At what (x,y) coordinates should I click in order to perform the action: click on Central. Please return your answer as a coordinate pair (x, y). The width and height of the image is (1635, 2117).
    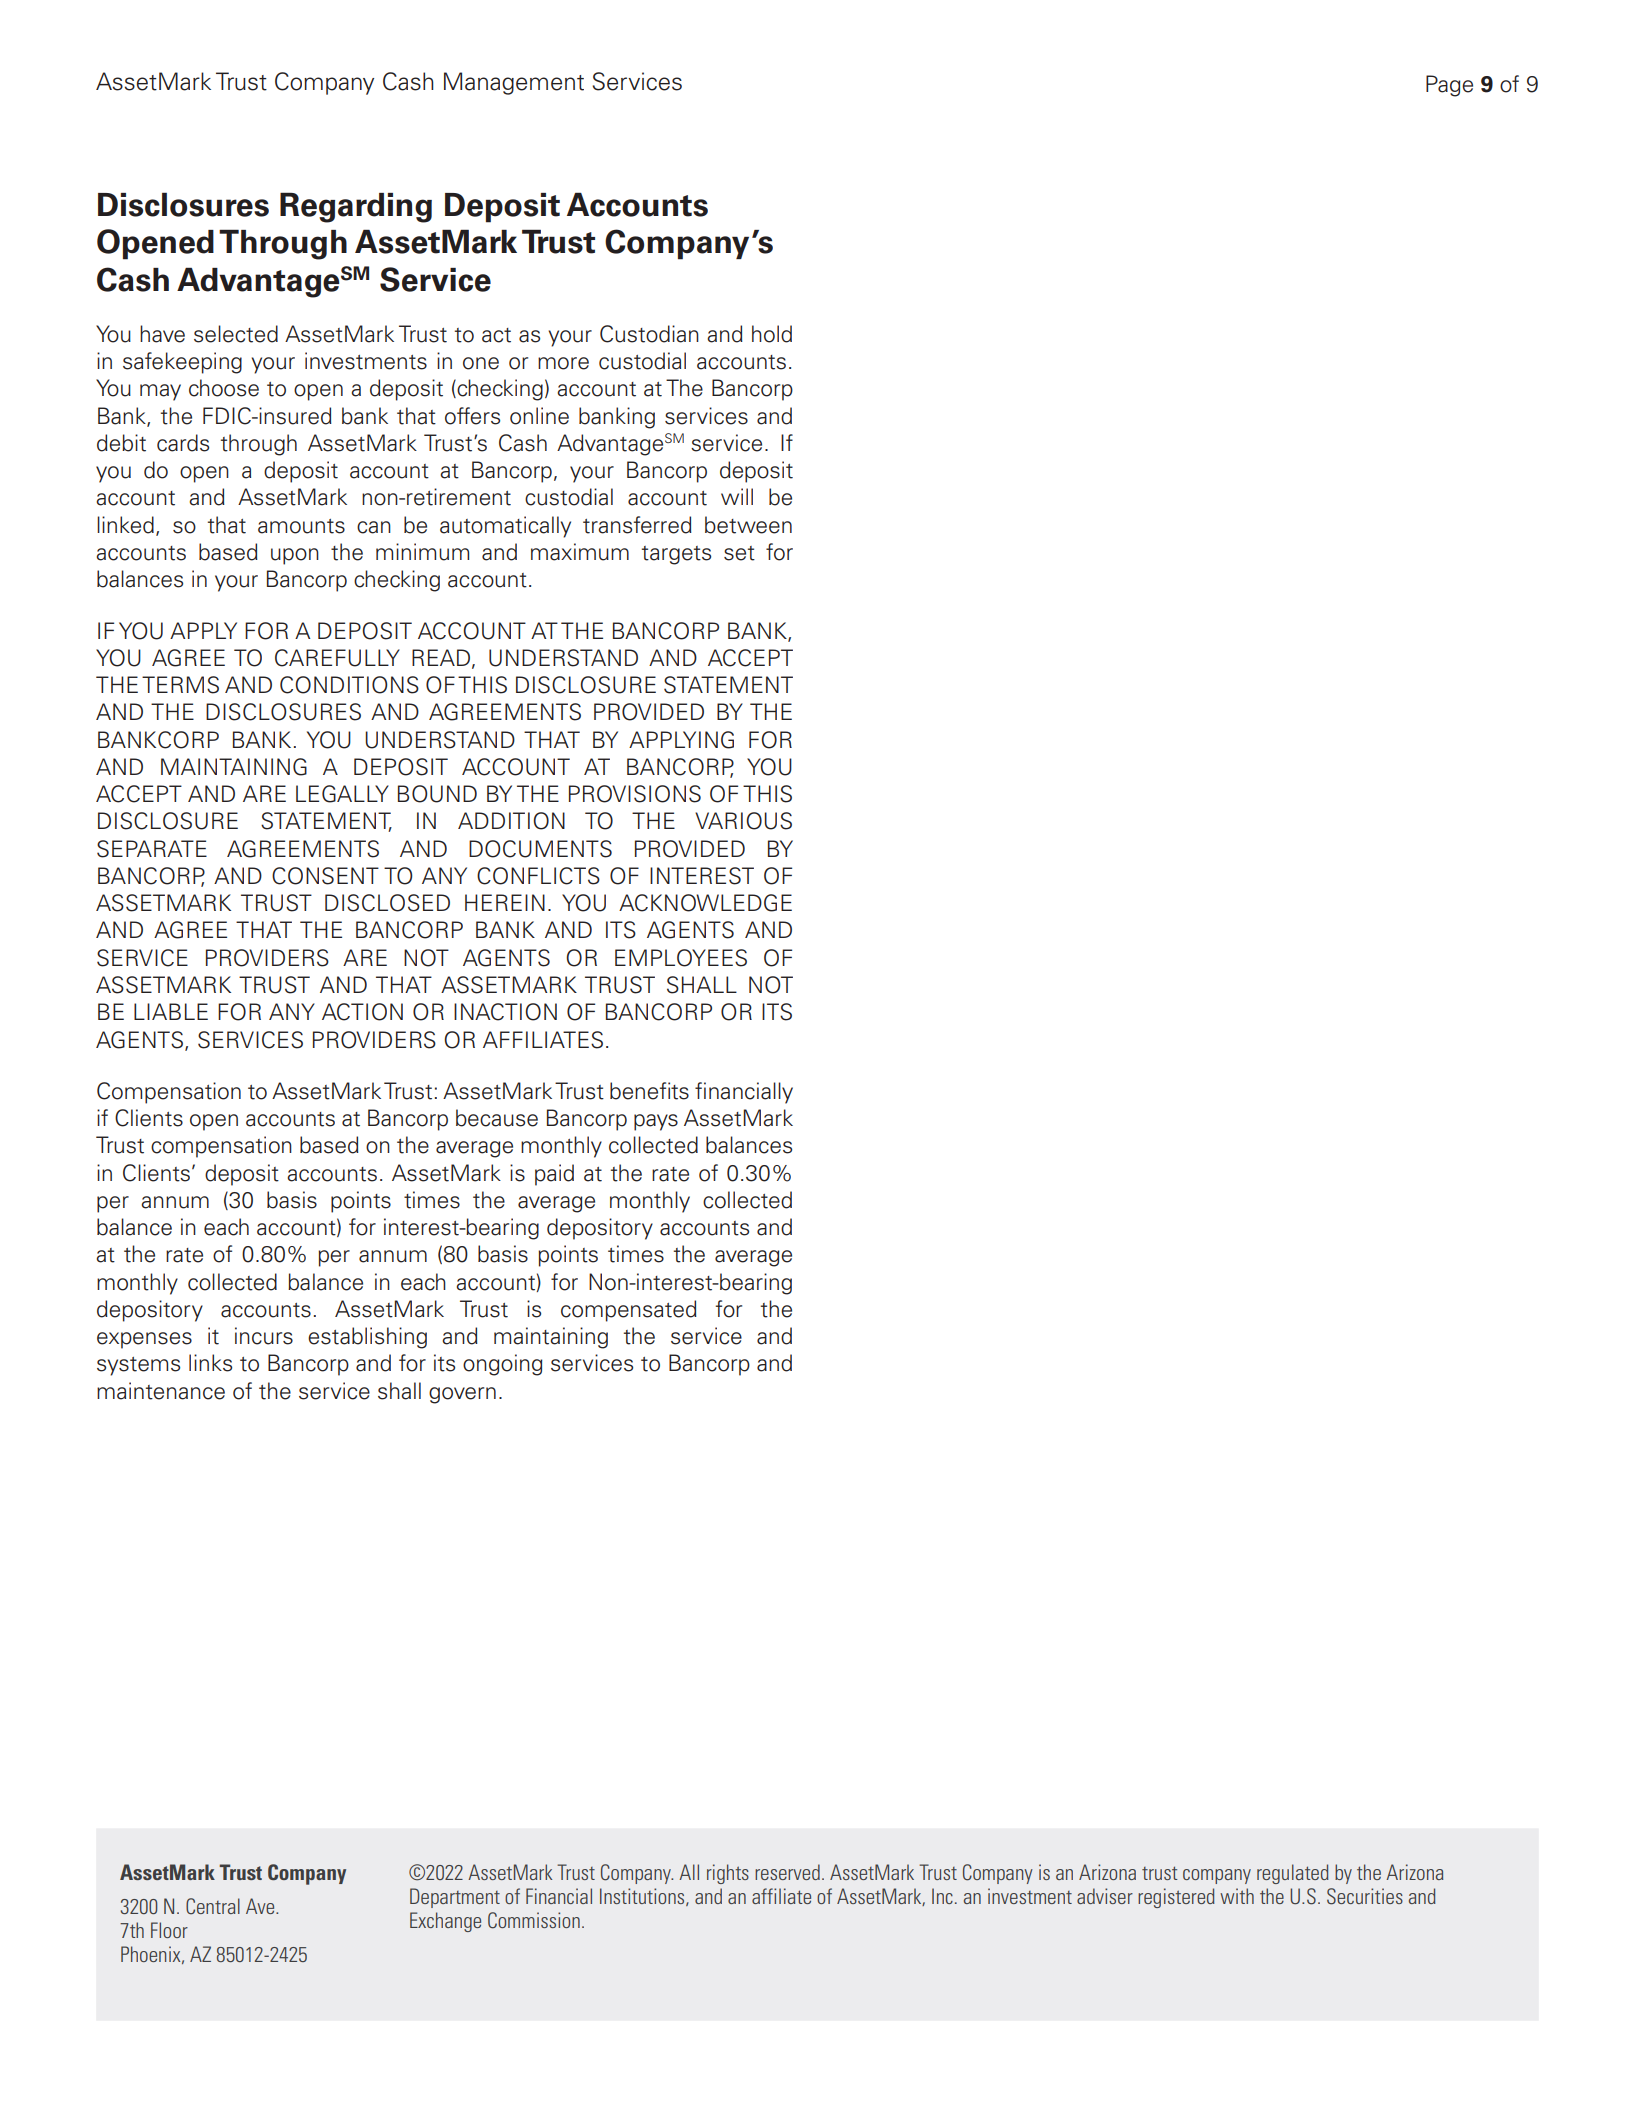
    Looking at the image, I should click on (213, 1906).
